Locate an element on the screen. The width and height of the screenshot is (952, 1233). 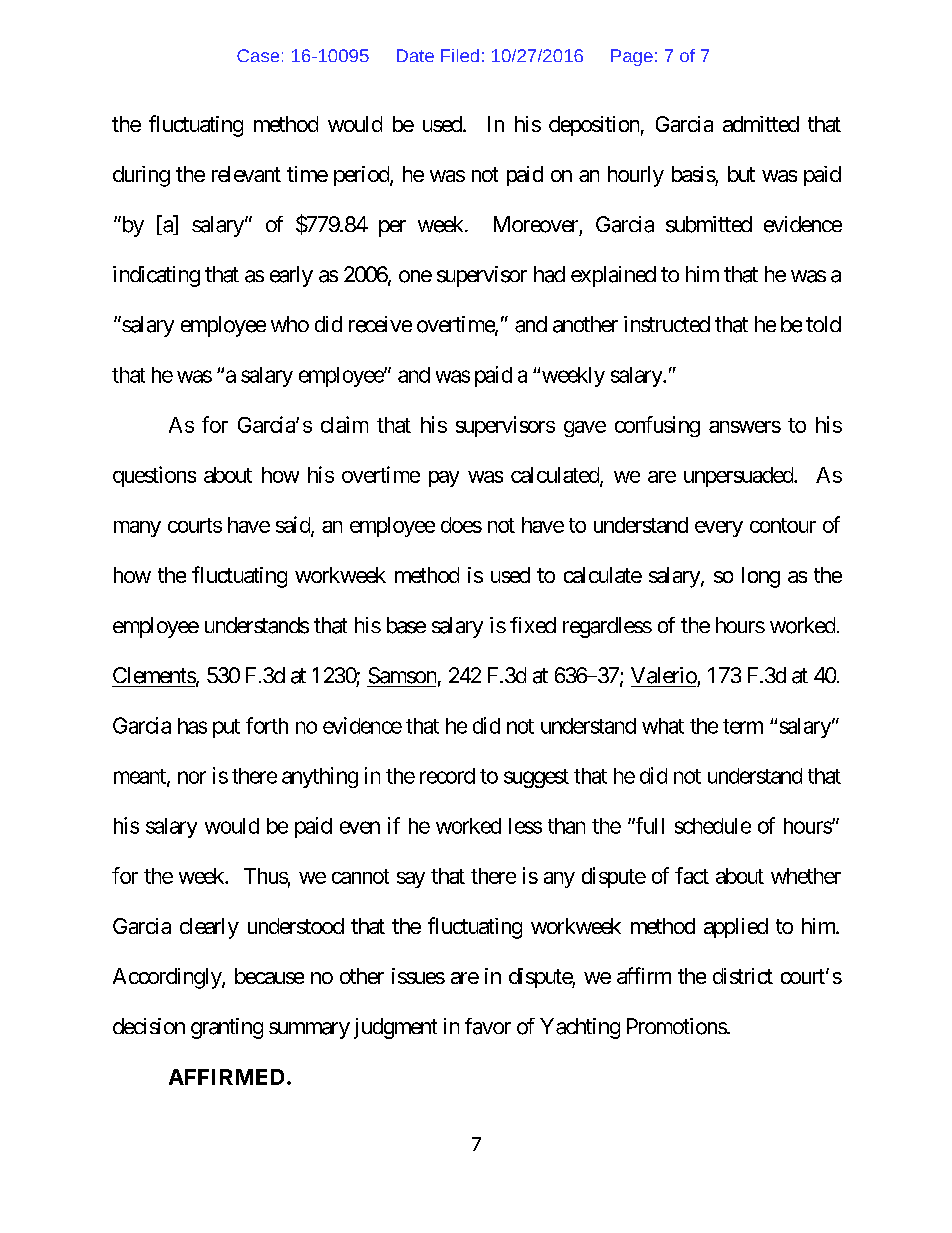
said is located at coordinates (294, 525).
